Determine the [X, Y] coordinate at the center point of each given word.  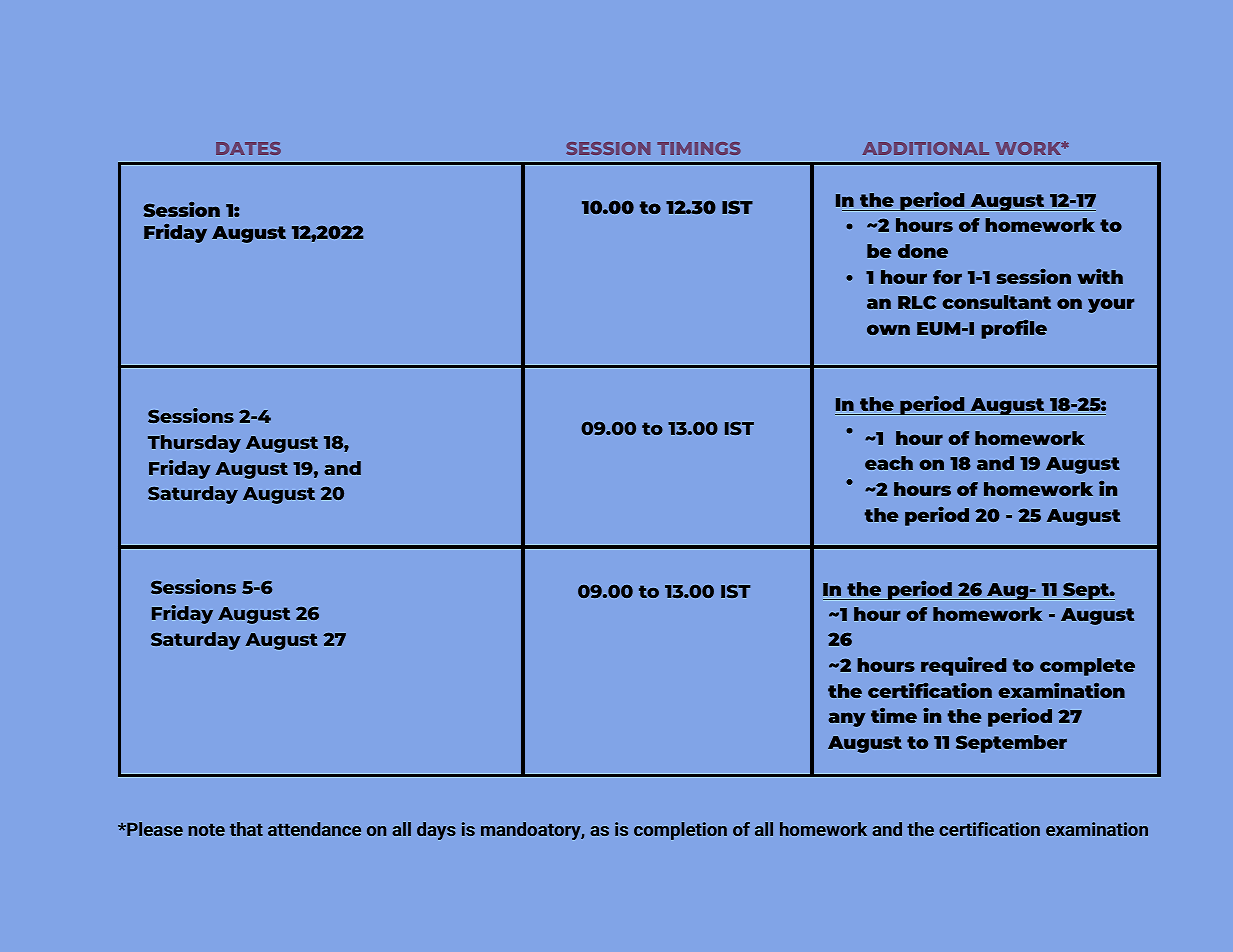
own [888, 329]
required [963, 666]
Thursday [194, 444]
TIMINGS [699, 148]
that [246, 829]
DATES [248, 148]
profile [1014, 329]
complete [1087, 667]
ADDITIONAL [926, 148]
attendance [314, 829]
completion [680, 831]
